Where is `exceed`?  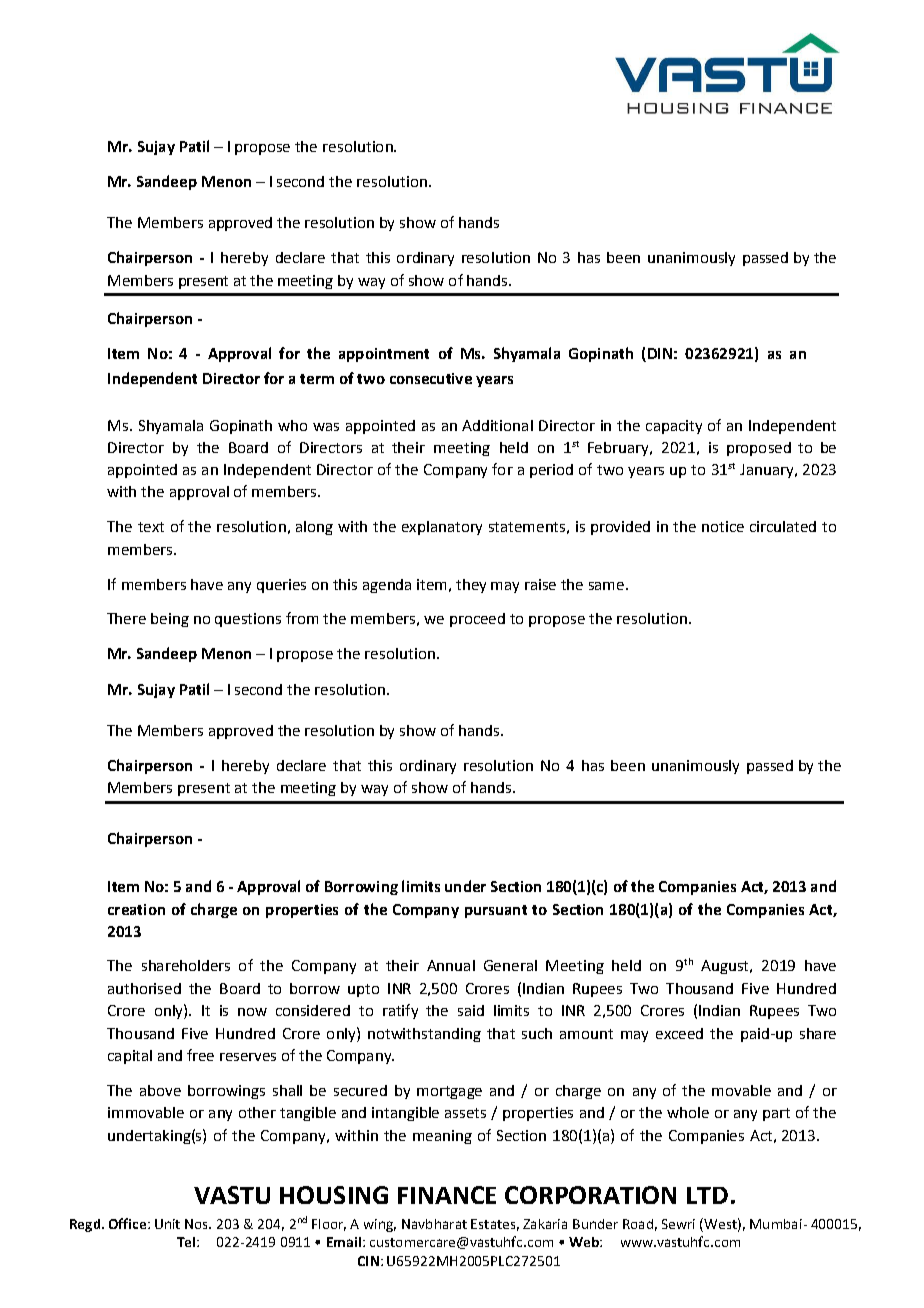 exceed is located at coordinates (679, 1033).
